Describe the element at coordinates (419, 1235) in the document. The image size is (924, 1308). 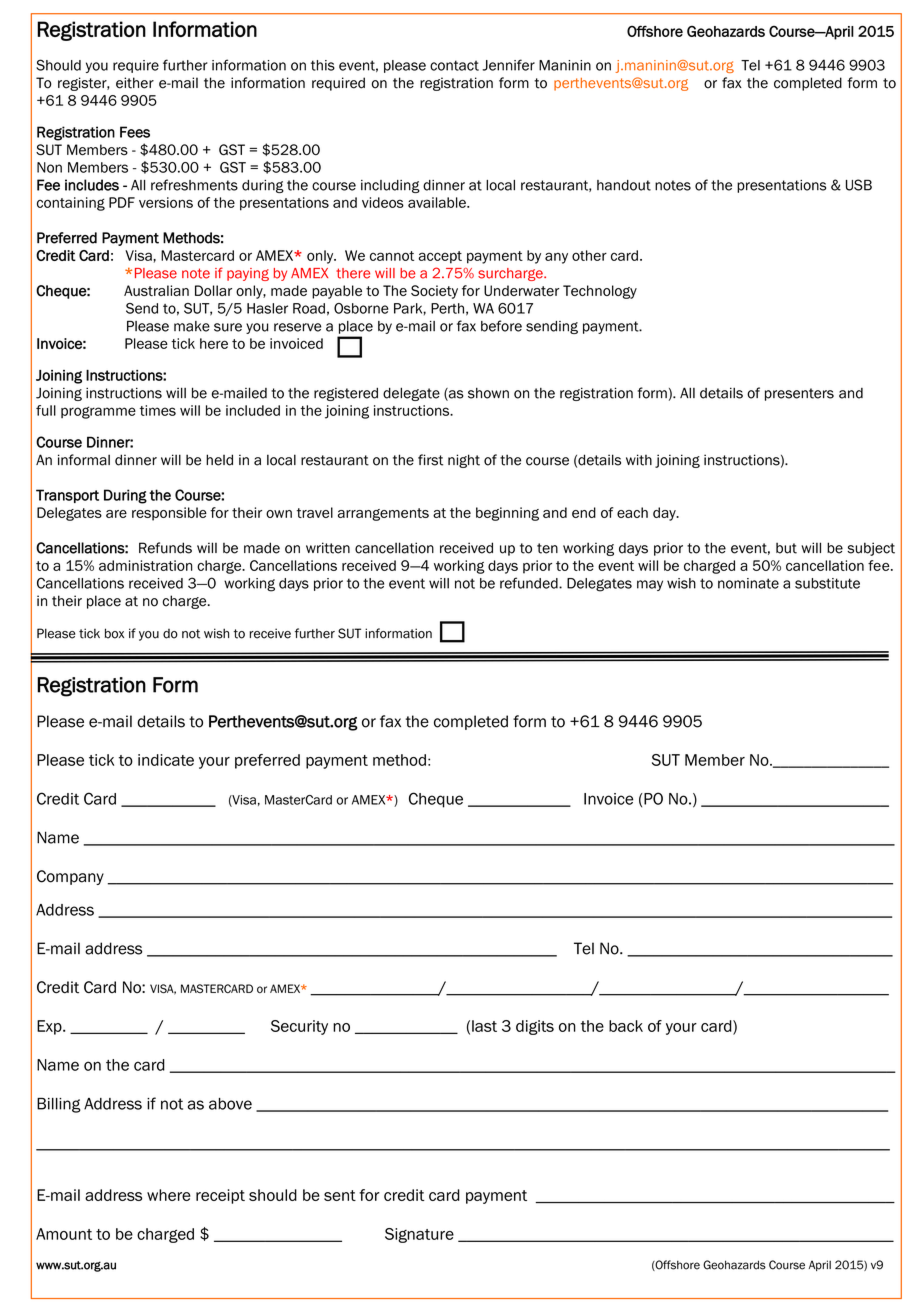
I see `Signature` at that location.
